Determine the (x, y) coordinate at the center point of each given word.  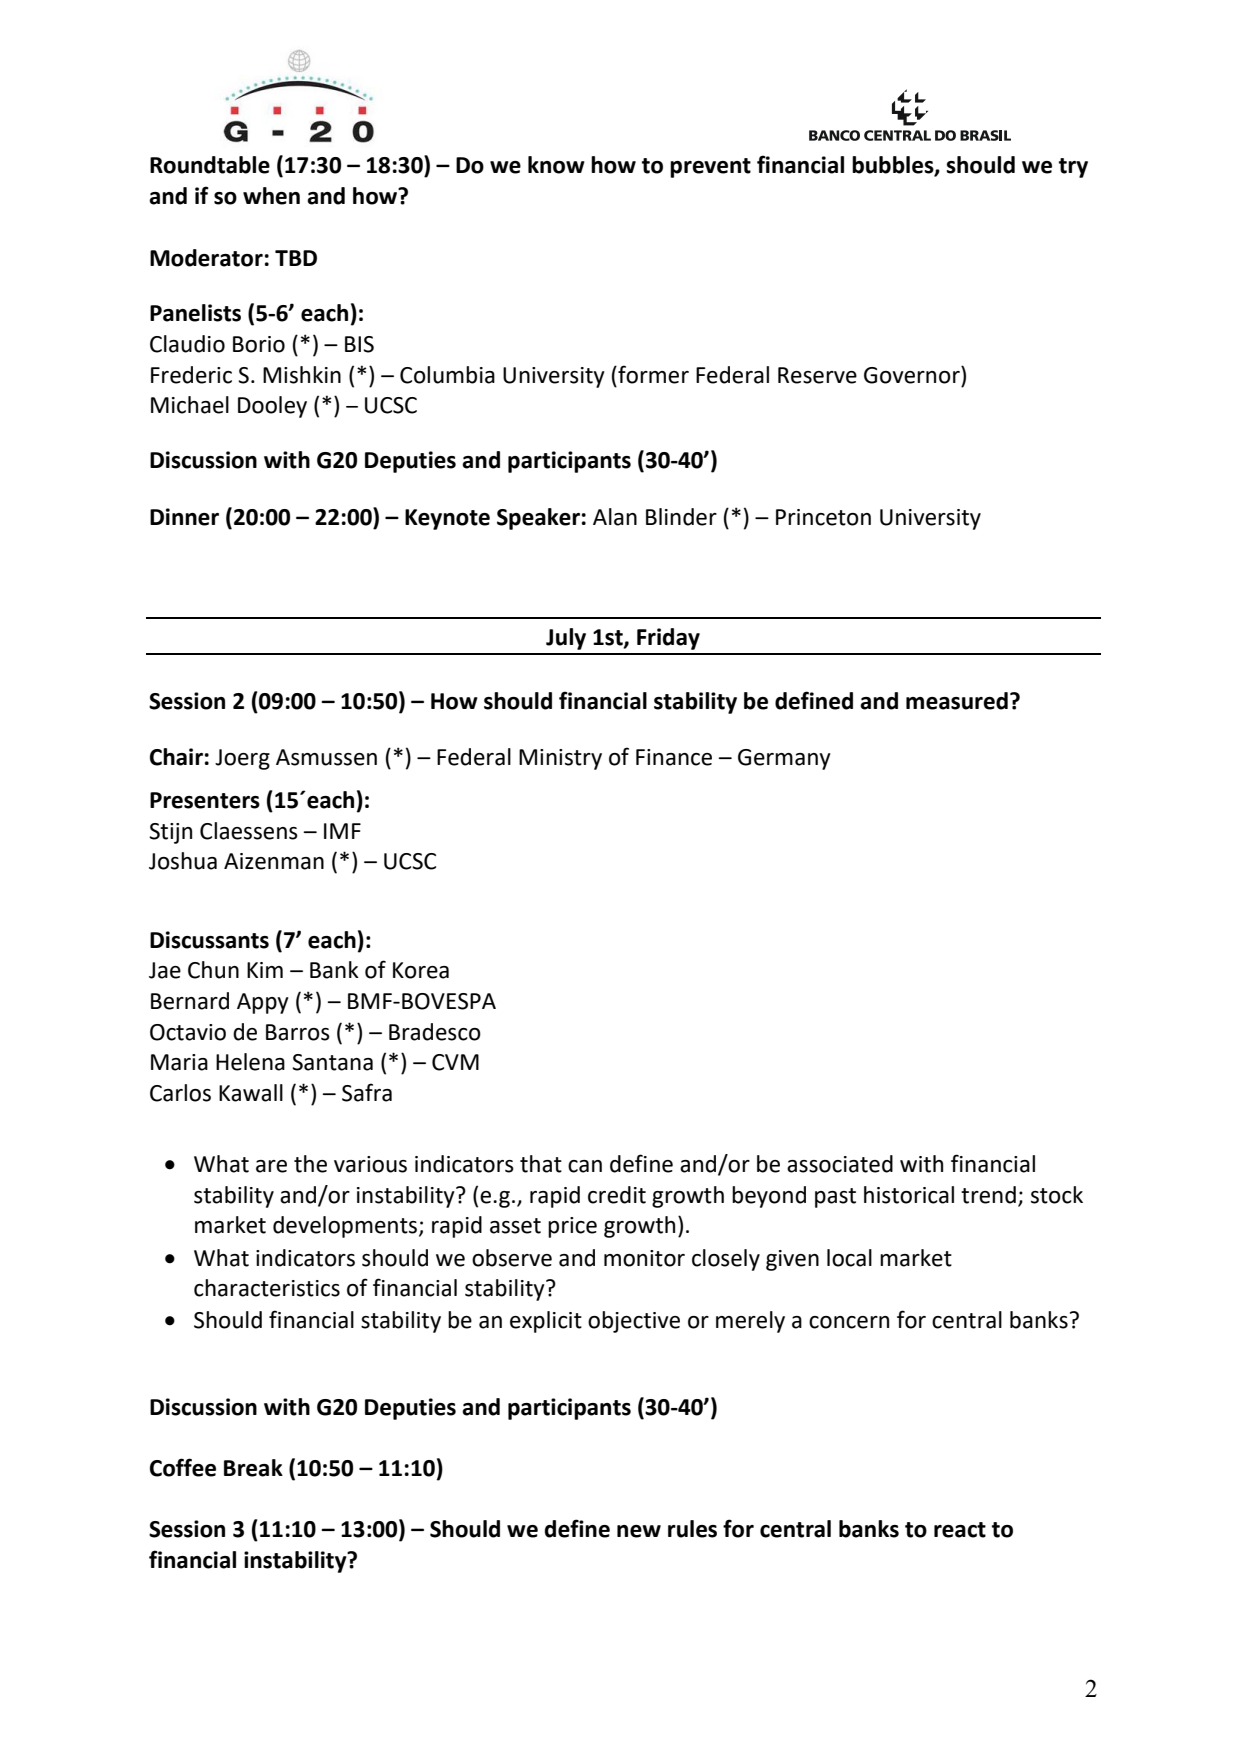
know (556, 165)
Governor (913, 375)
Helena (250, 1062)
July (566, 639)
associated (840, 1164)
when (271, 196)
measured (957, 701)
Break (253, 1468)
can (585, 1166)
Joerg (242, 759)
